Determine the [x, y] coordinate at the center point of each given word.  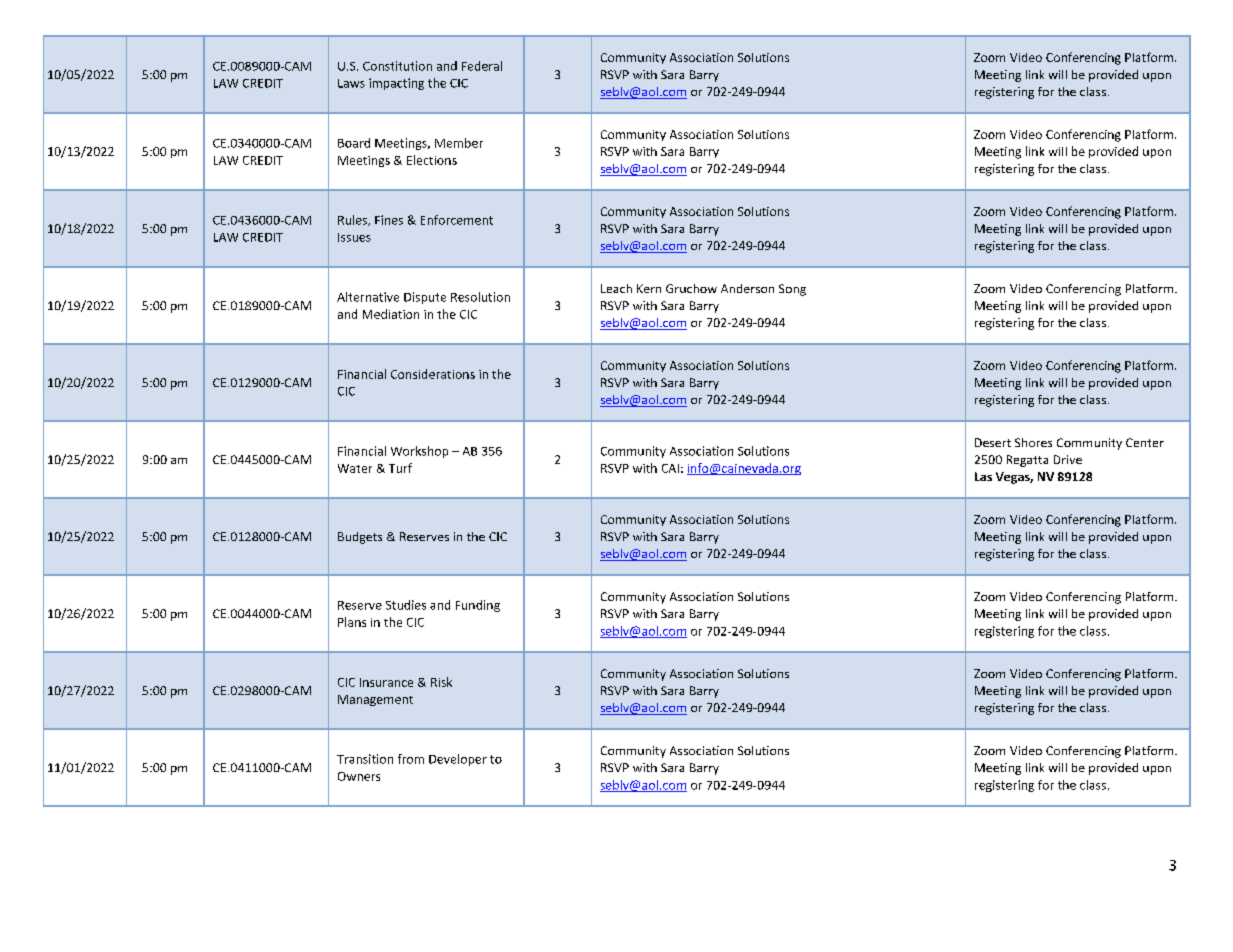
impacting [396, 84]
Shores [1033, 442]
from [411, 759]
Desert [993, 442]
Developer [458, 760]
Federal [482, 66]
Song [792, 290]
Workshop [419, 452]
